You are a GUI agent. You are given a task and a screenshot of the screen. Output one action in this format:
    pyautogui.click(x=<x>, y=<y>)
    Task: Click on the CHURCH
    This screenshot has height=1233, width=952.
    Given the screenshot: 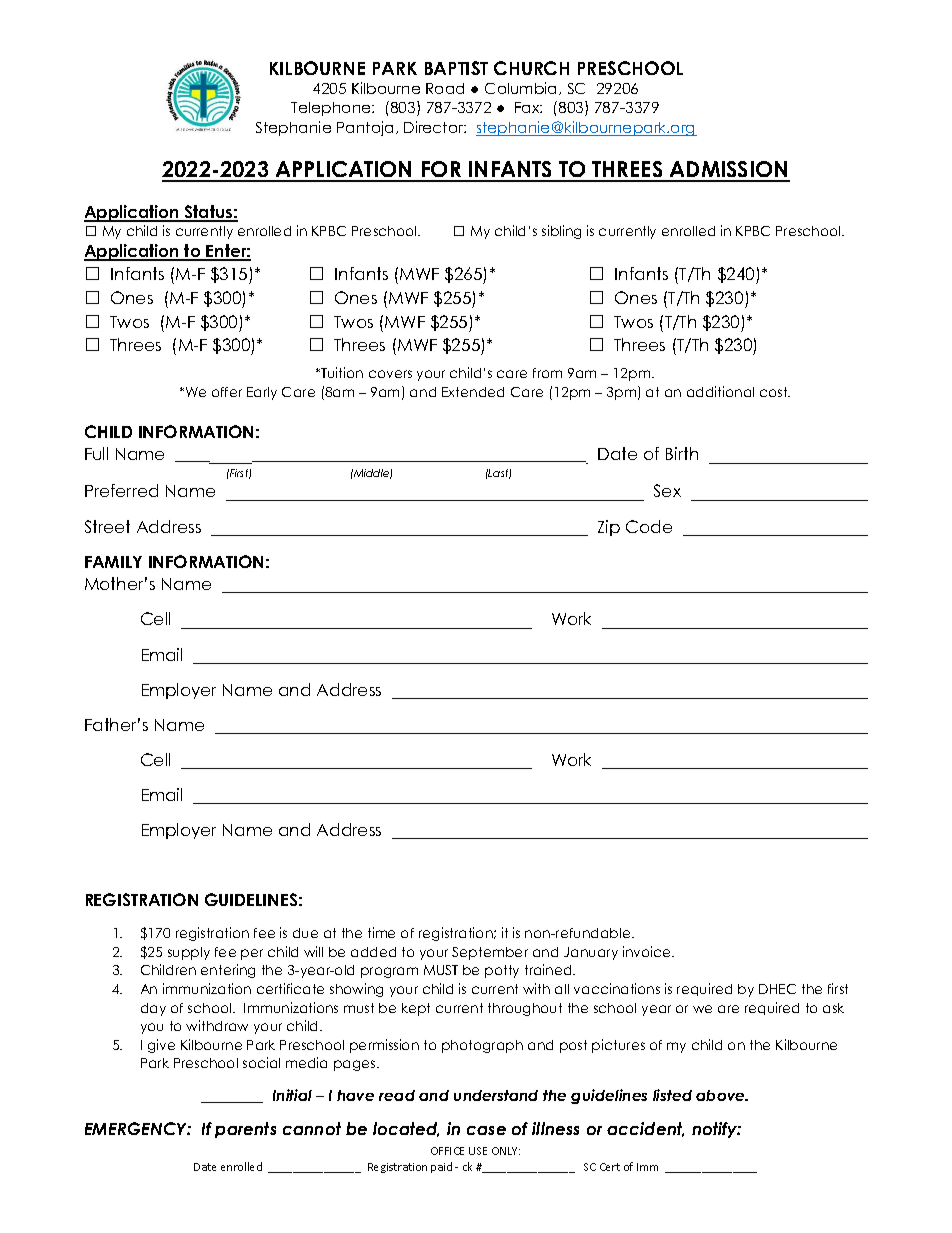 What is the action you would take?
    pyautogui.click(x=531, y=68)
